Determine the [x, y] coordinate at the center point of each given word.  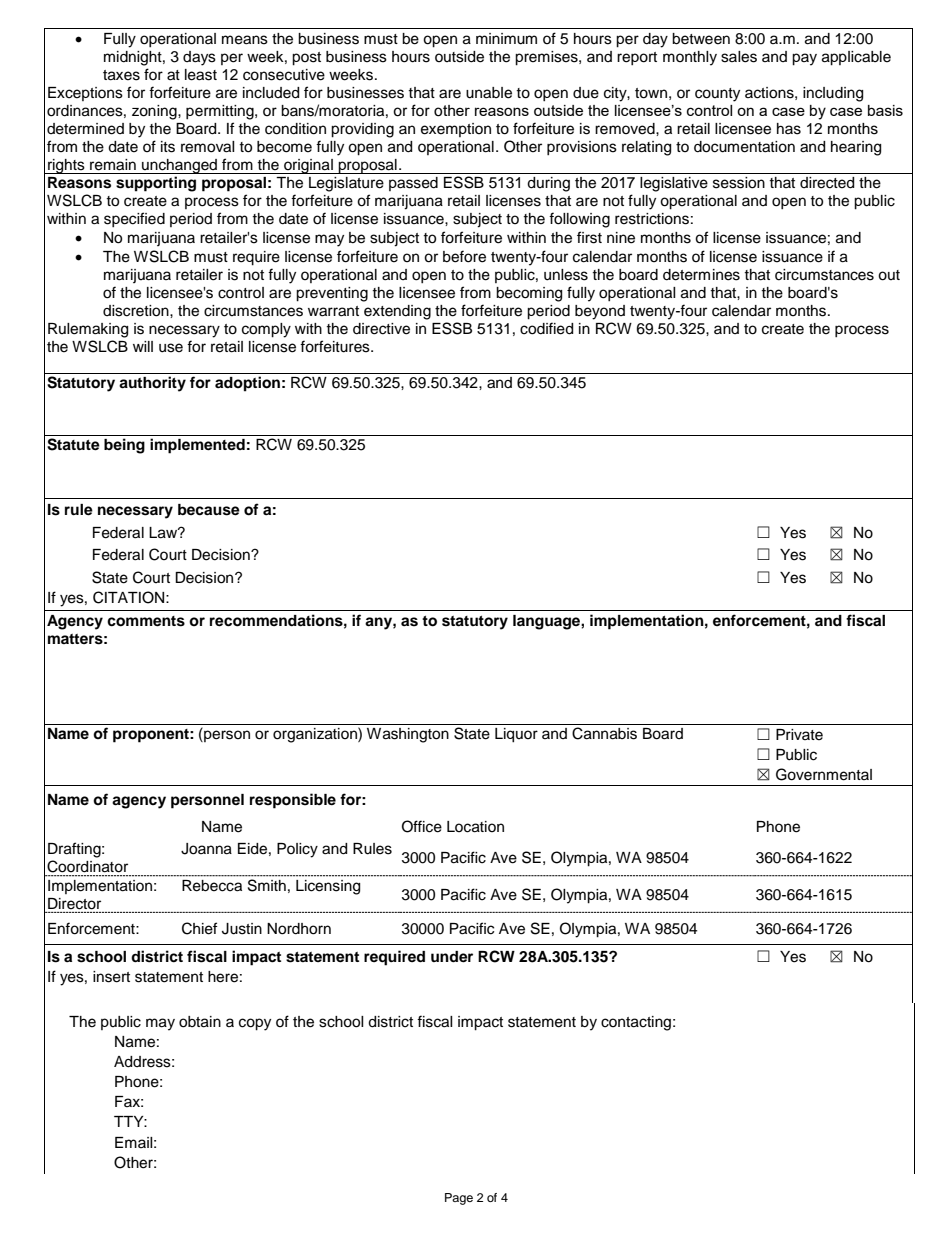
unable [489, 93]
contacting [636, 1023]
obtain [200, 1022]
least [201, 75]
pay [804, 59]
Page [459, 1199]
